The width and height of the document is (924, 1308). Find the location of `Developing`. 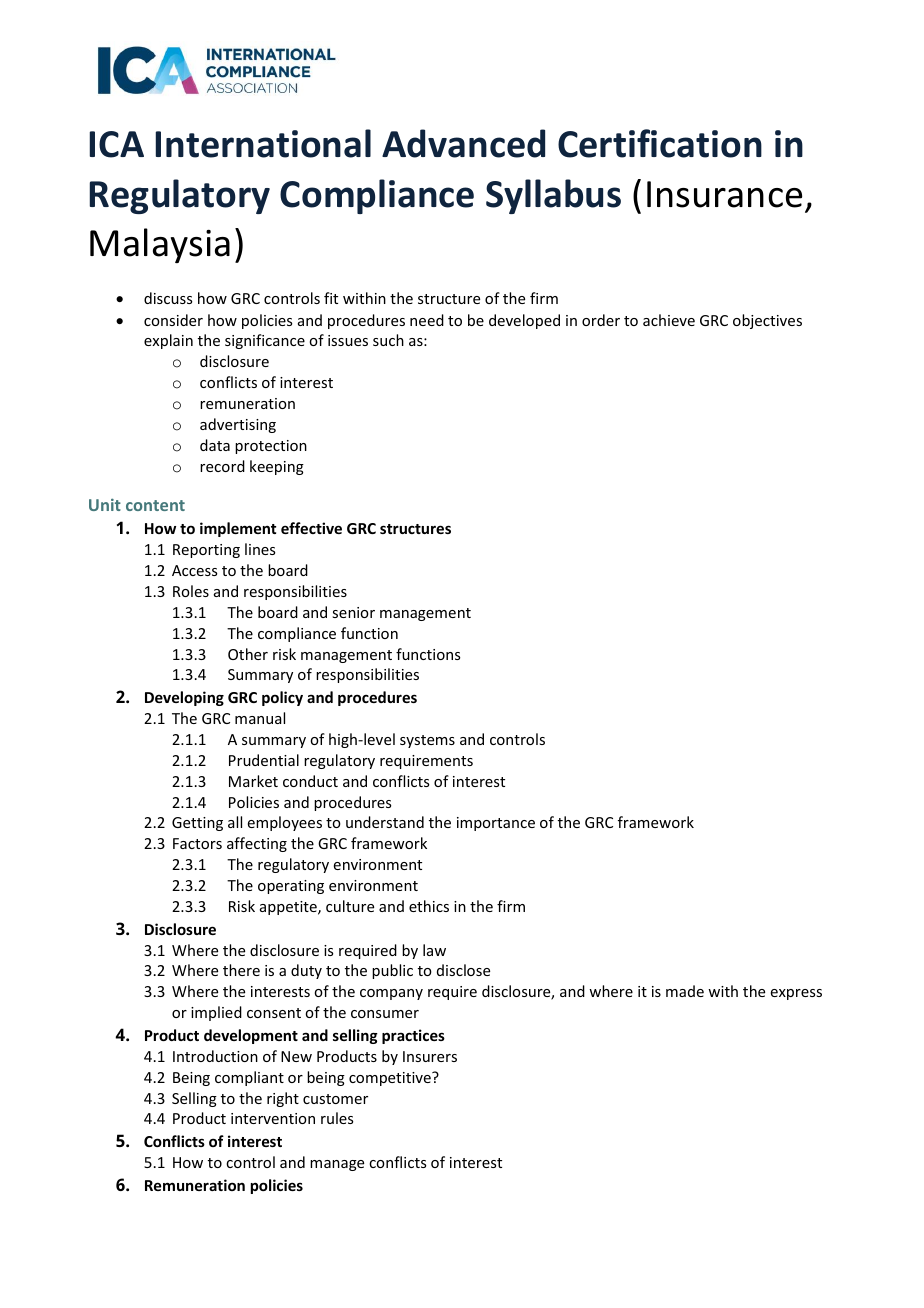

Developing is located at coordinates (184, 698).
